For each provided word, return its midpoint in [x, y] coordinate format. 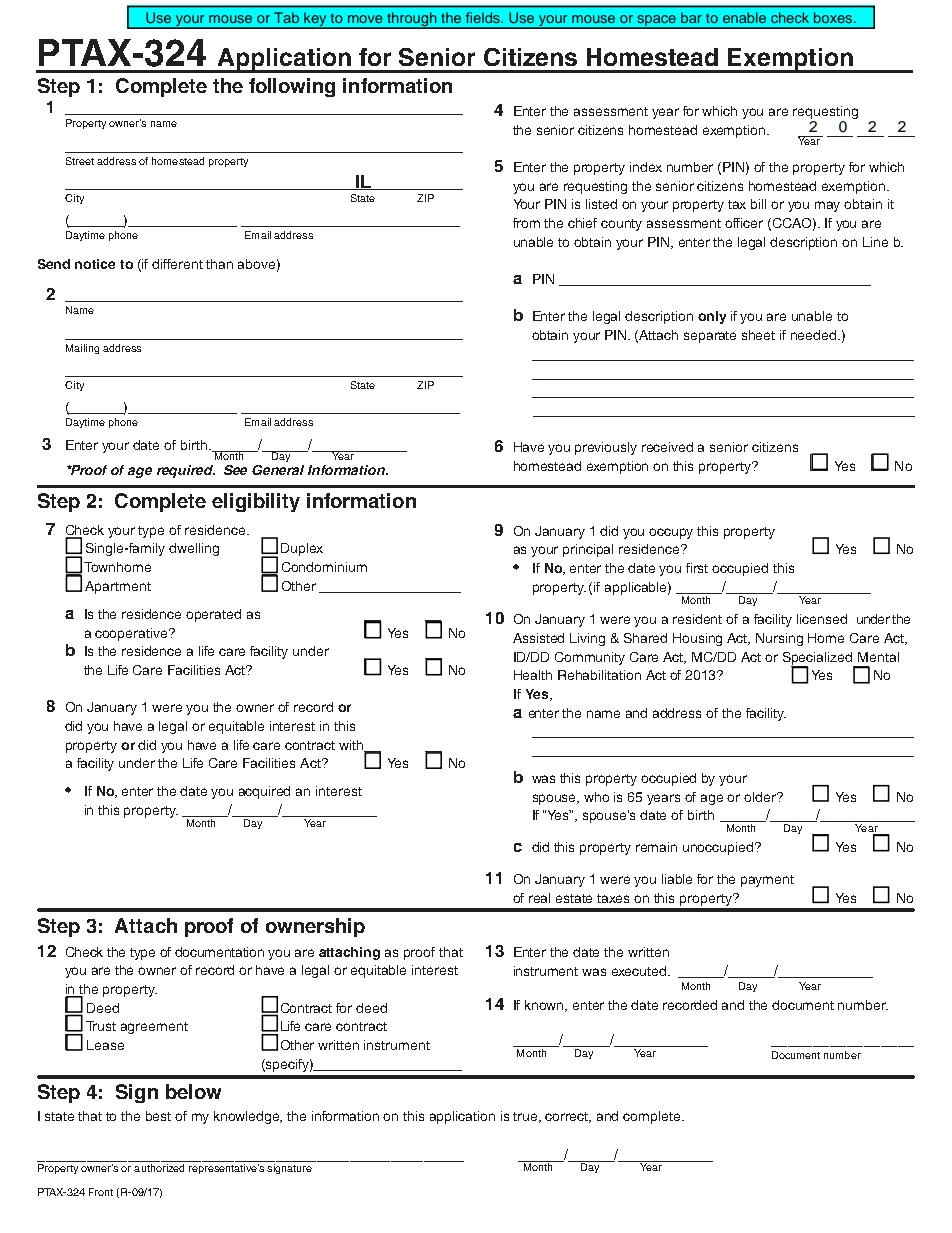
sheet [758, 335]
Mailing [82, 349]
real [539, 898]
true [527, 1117]
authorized [159, 1168]
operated [213, 615]
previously [606, 448]
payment [767, 881]
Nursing [779, 639]
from [526, 223]
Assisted [538, 638]
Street [80, 161]
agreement [154, 1028]
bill [758, 204]
